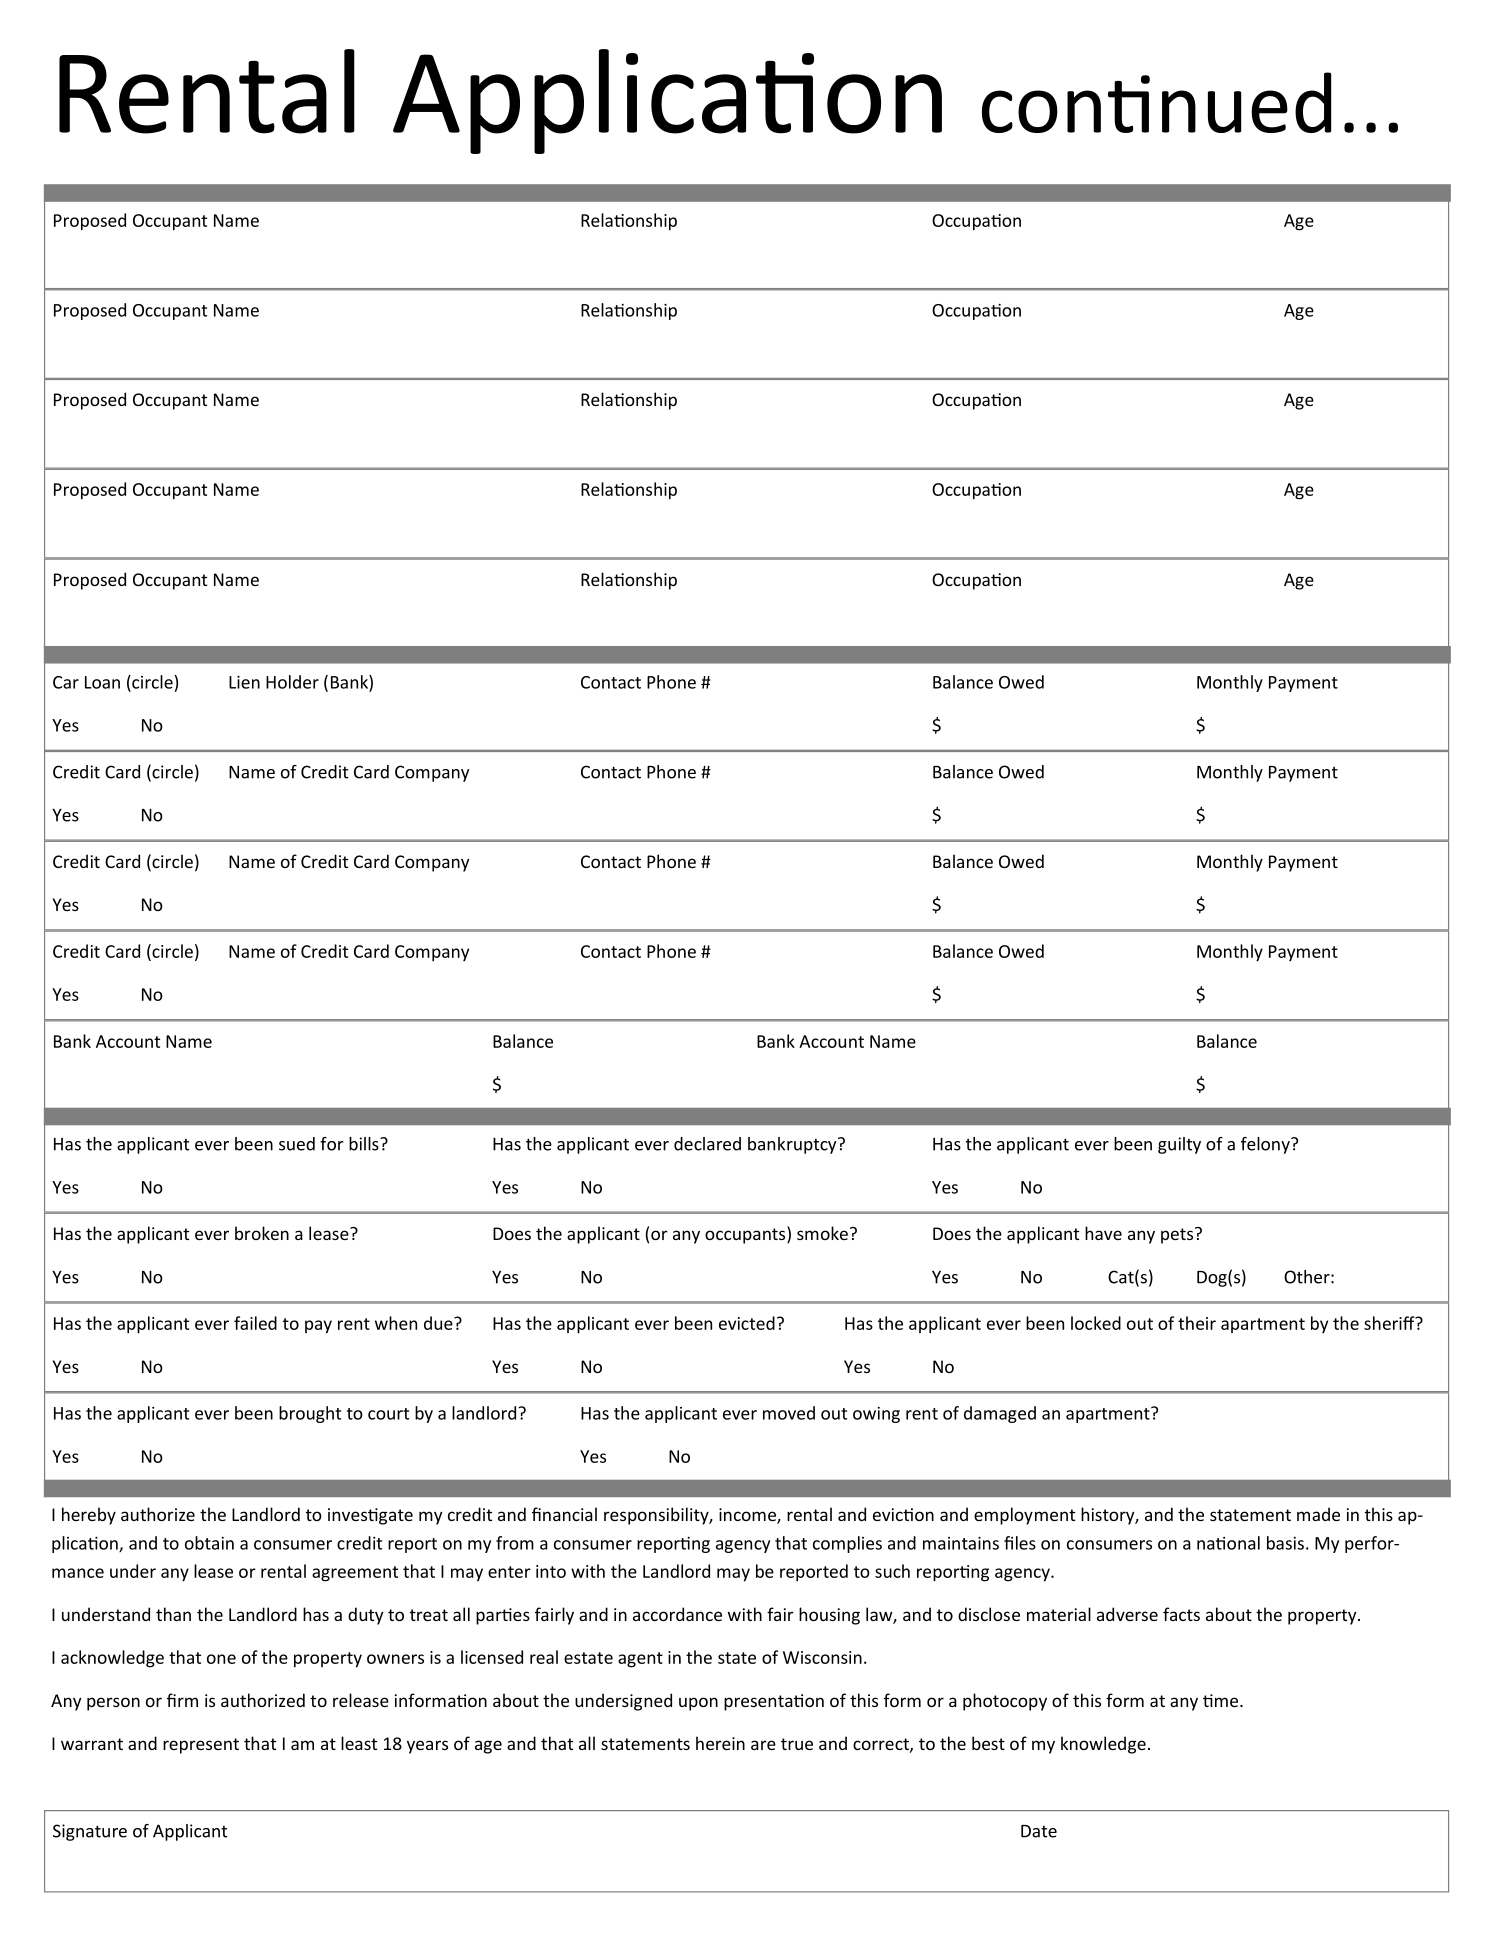 The height and width of the screenshot is (1935, 1495). Describe the element at coordinates (707, 1144) in the screenshot. I see `declared` at that location.
